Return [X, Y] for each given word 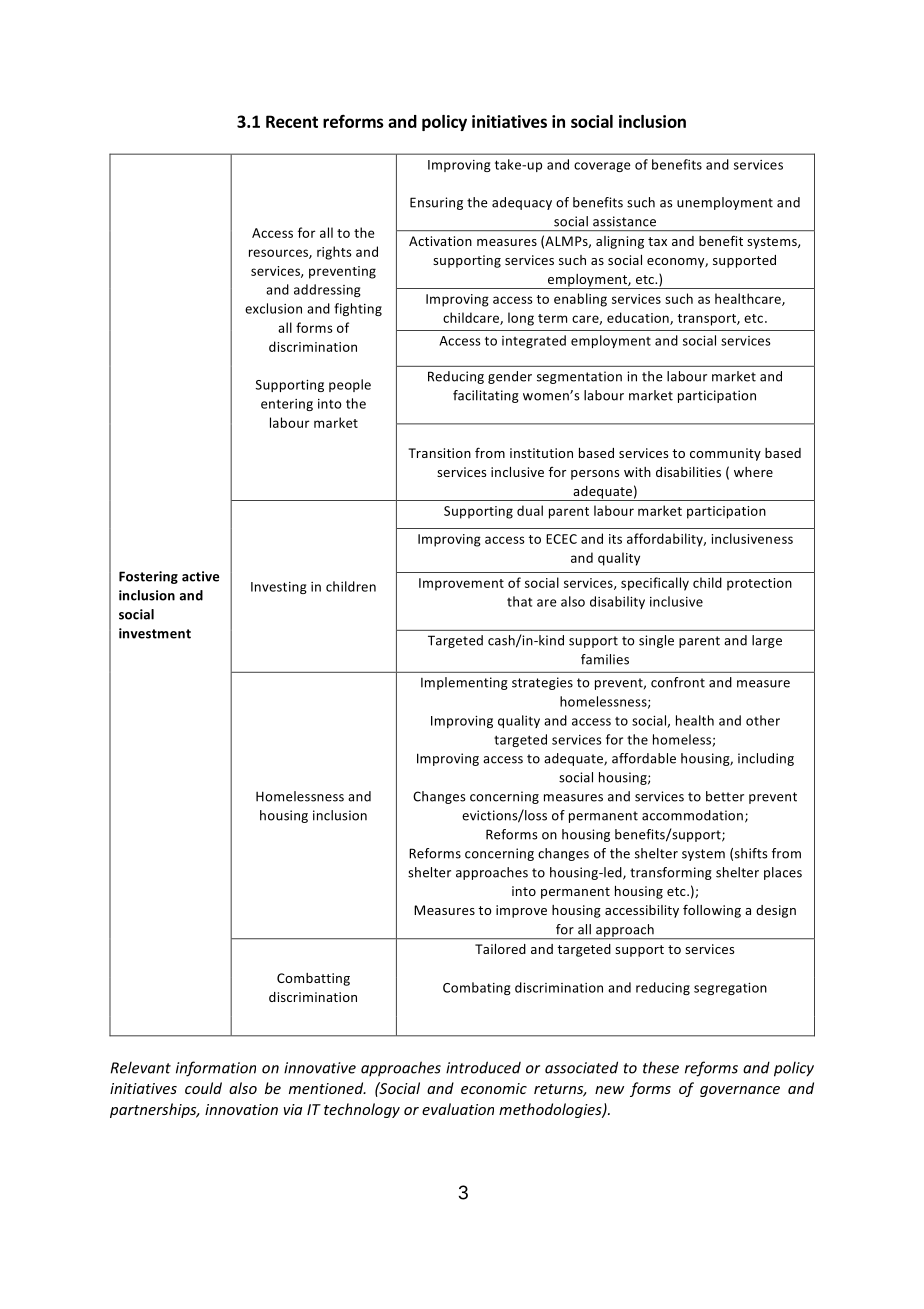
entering [287, 405]
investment [155, 633]
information [216, 1069]
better [725, 796]
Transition [439, 453]
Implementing [464, 683]
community [725, 454]
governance [740, 1091]
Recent [292, 121]
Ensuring [436, 203]
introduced [483, 1067]
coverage [602, 167]
